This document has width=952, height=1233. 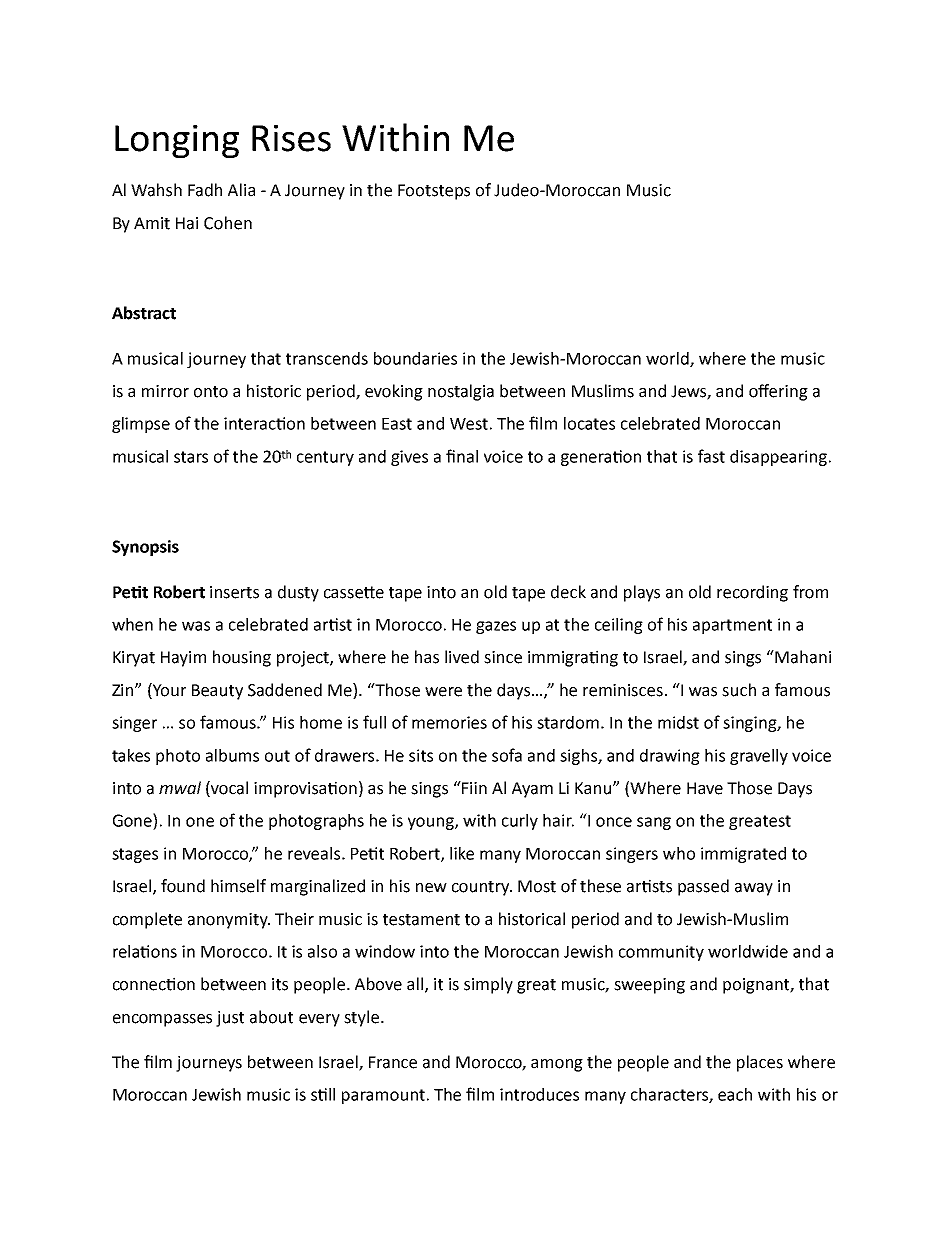 I want to click on locates, so click(x=589, y=423).
